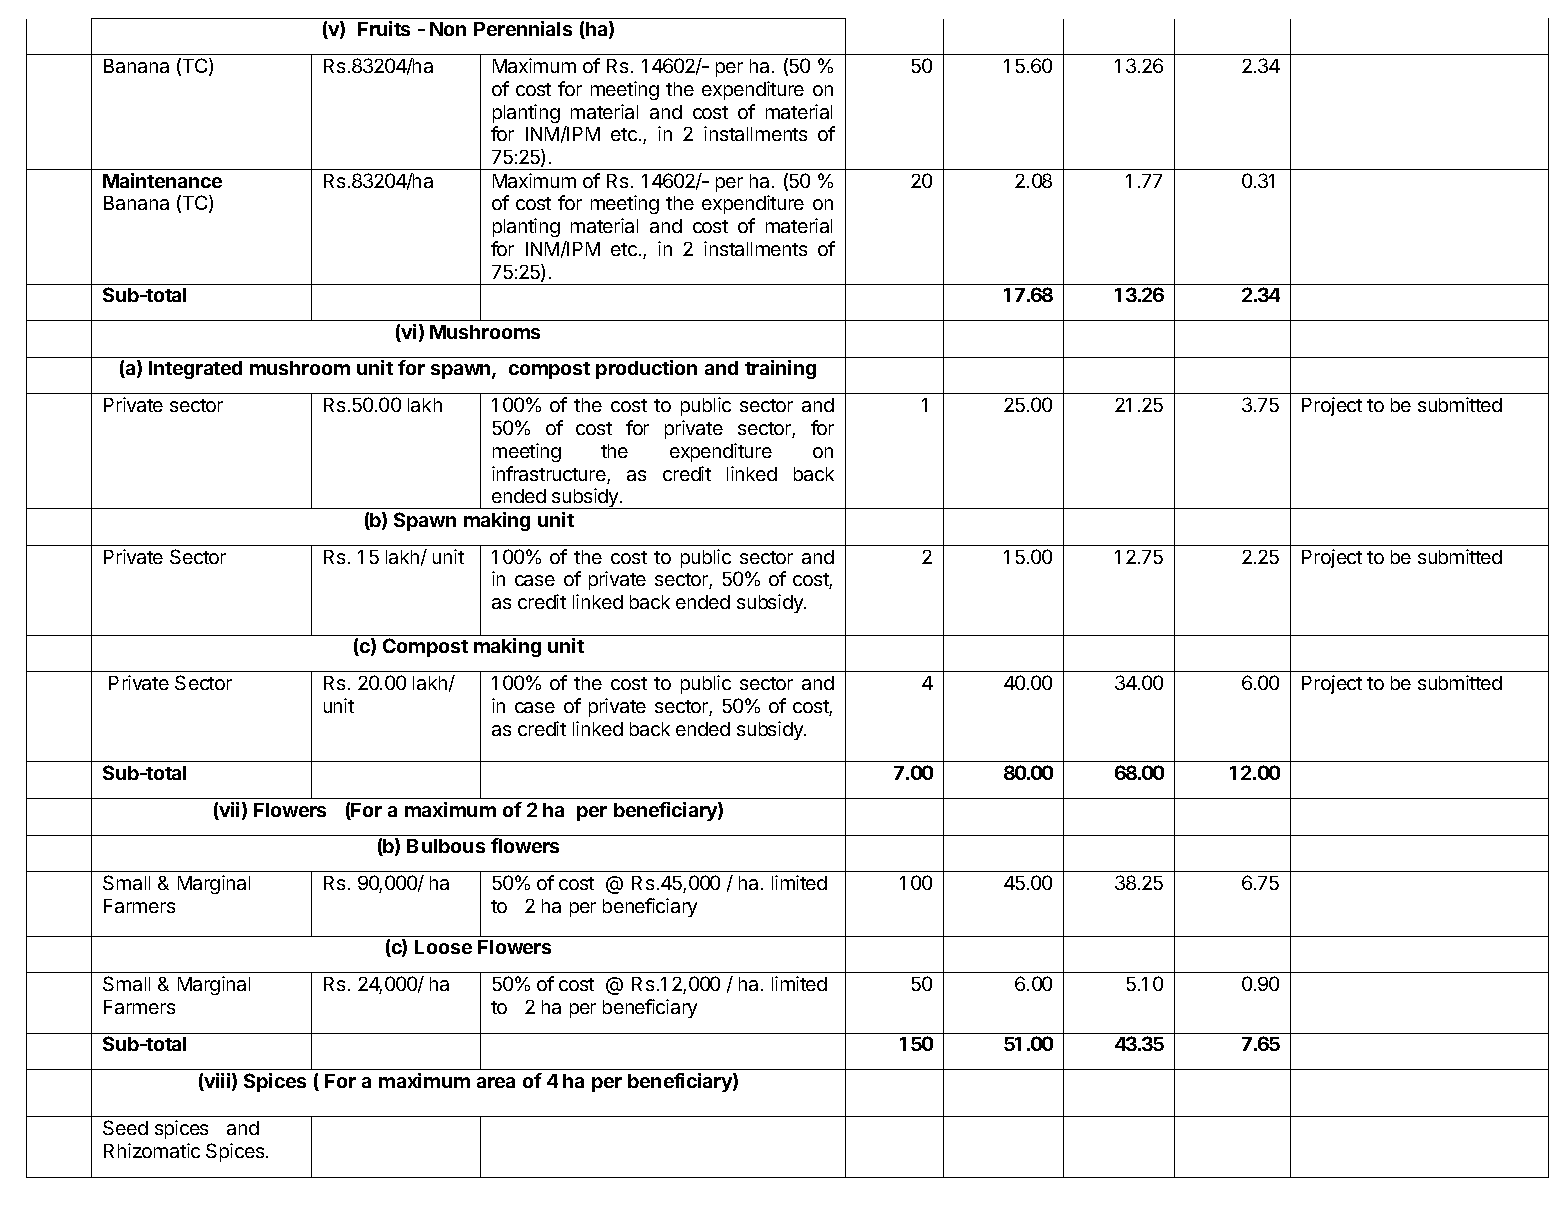 This screenshot has width=1566, height=1210. Describe the element at coordinates (195, 370) in the screenshot. I see `Integrated` at that location.
